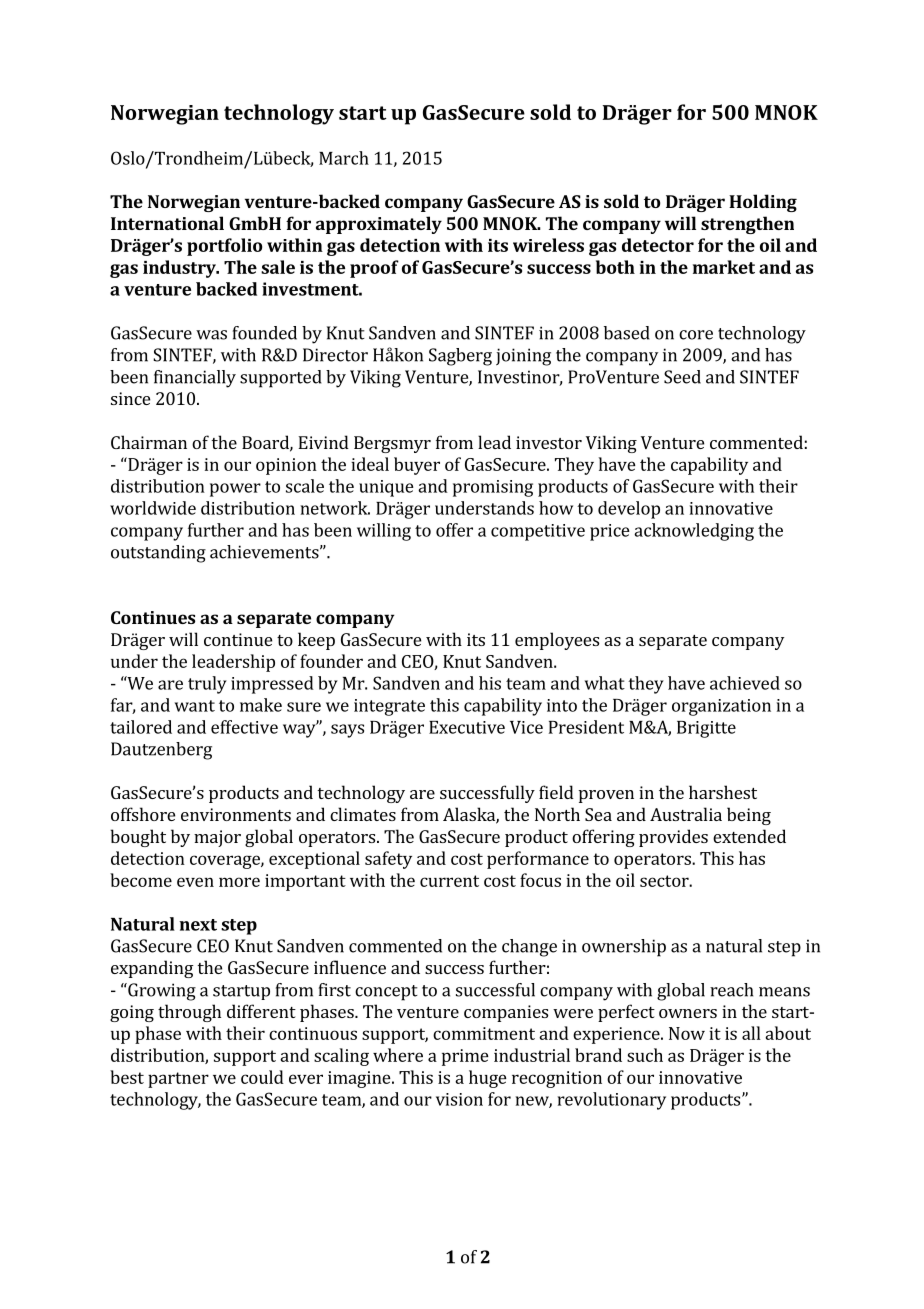  What do you see at coordinates (763, 203) in the page?
I see `Holding` at bounding box center [763, 203].
